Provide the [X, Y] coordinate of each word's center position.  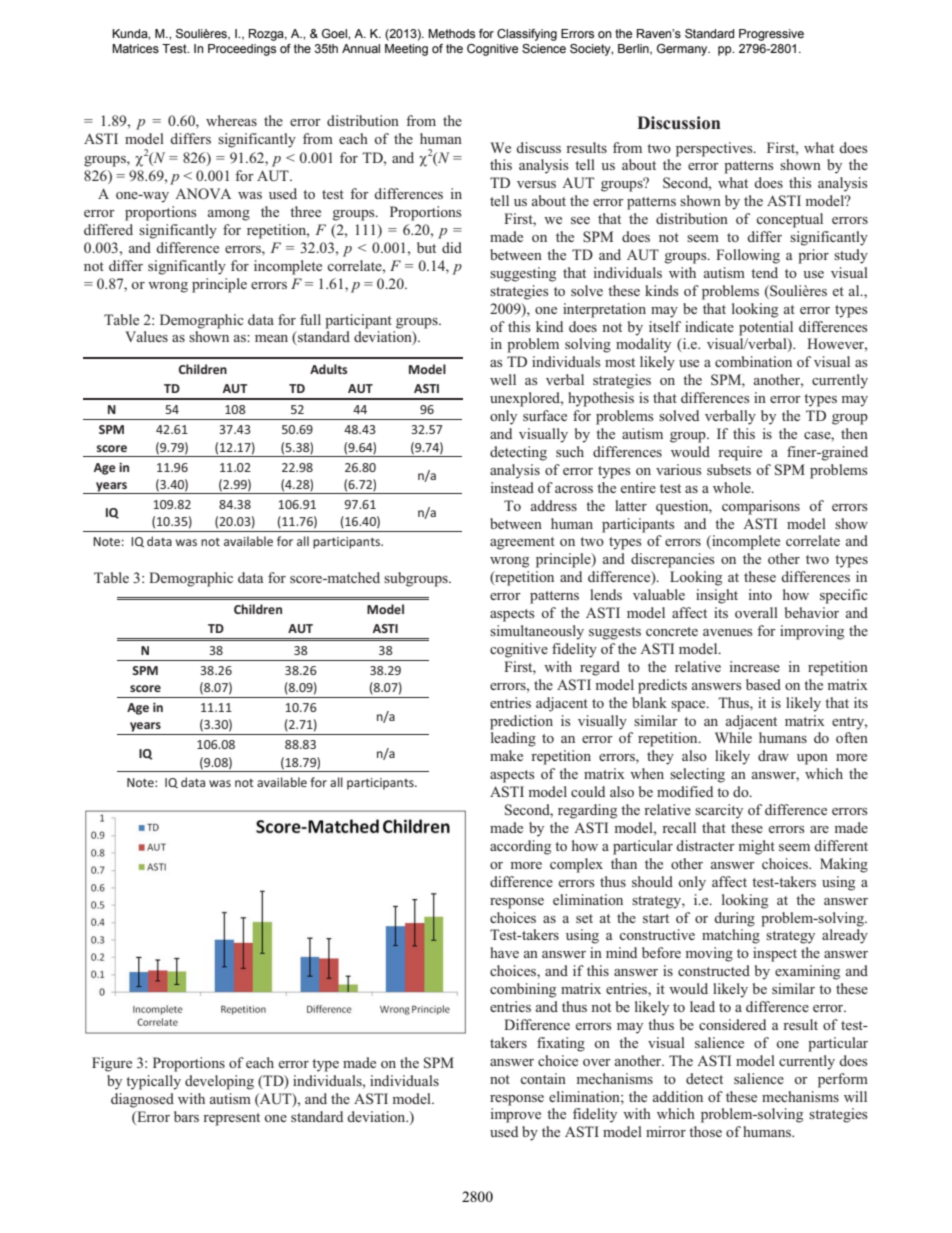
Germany [683, 50]
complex [576, 865]
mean [271, 338]
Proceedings [242, 50]
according [520, 847]
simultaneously [537, 632]
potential [766, 328]
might [756, 847]
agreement [522, 543]
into [760, 594]
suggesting [523, 274]
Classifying [527, 35]
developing [219, 1082]
